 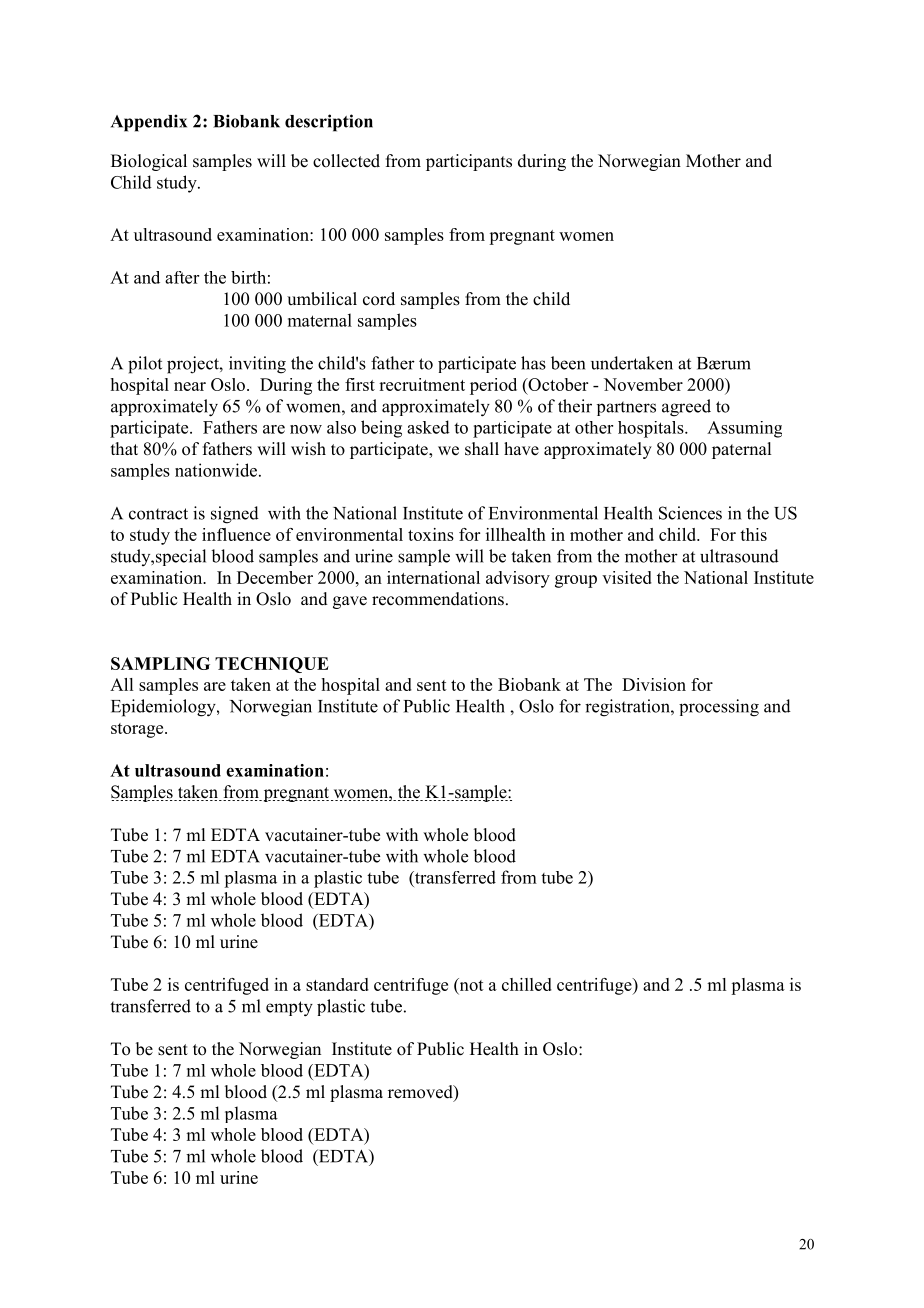 What do you see at coordinates (138, 730) in the page?
I see `storage` at bounding box center [138, 730].
